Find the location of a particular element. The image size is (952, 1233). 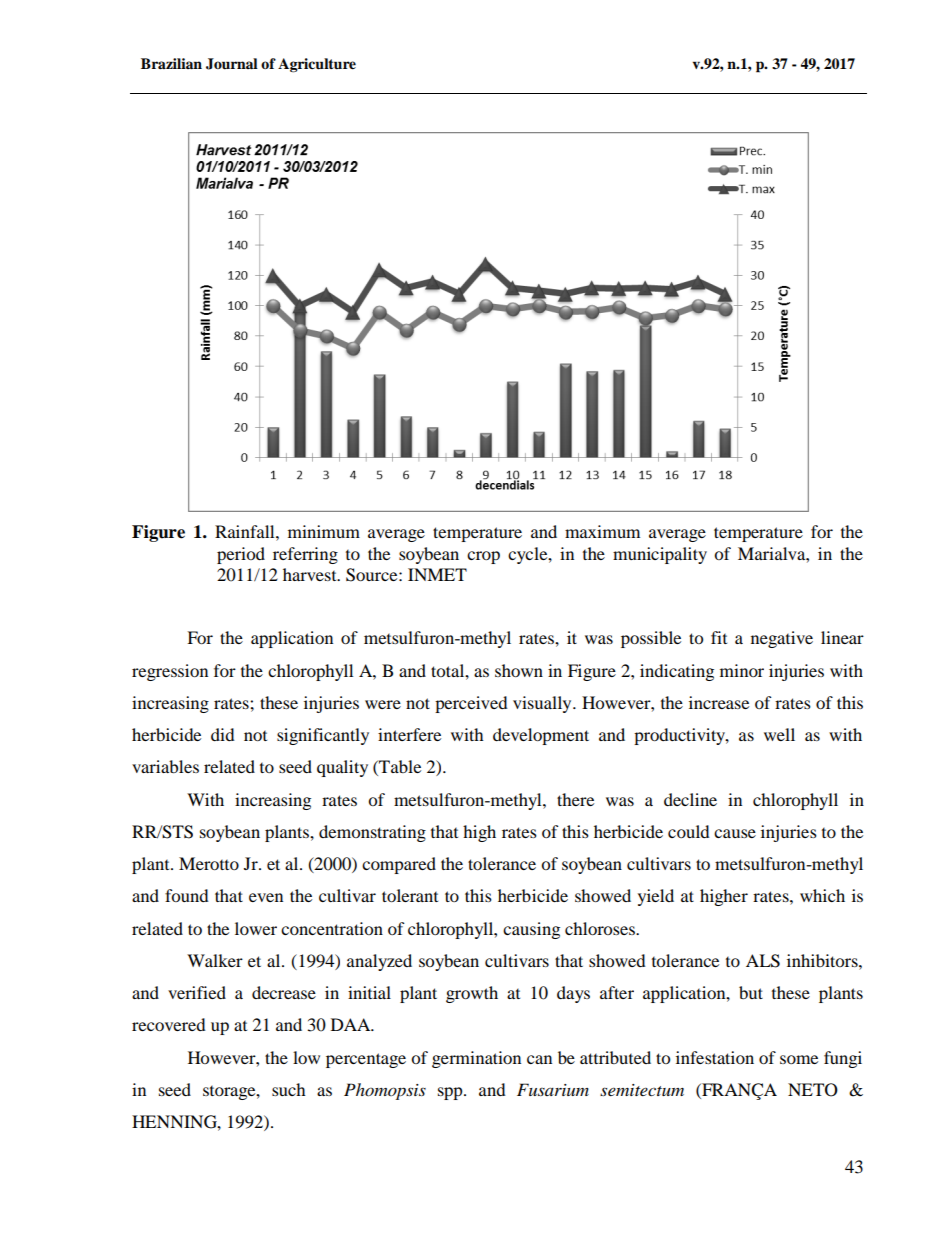

Brazilian is located at coordinates (171, 63).
